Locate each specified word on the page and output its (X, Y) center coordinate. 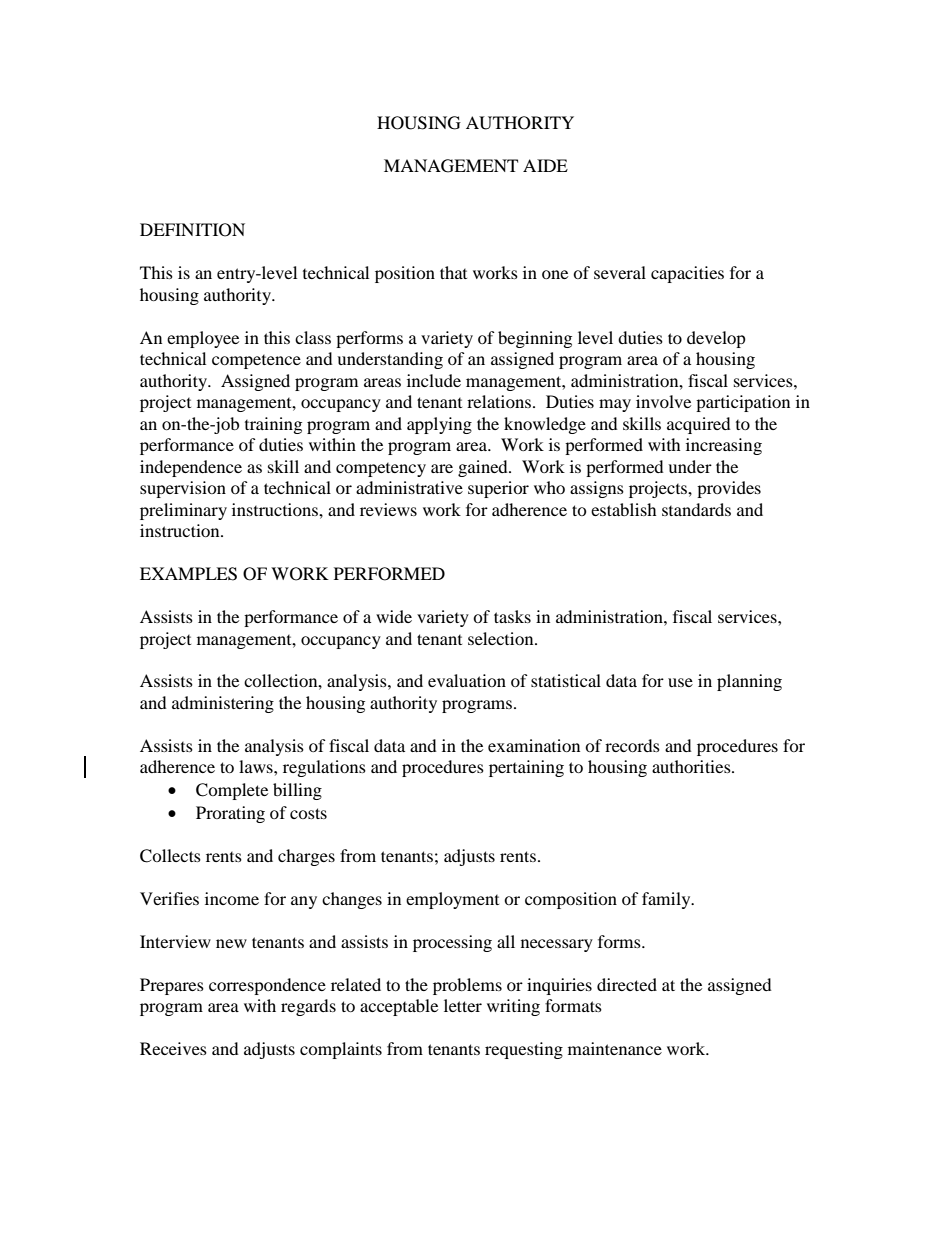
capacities (687, 274)
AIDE (545, 165)
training (273, 425)
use (680, 682)
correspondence (267, 986)
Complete (232, 791)
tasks (512, 616)
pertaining (526, 768)
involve (663, 401)
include (434, 380)
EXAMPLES (188, 574)
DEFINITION (192, 230)
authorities (692, 766)
